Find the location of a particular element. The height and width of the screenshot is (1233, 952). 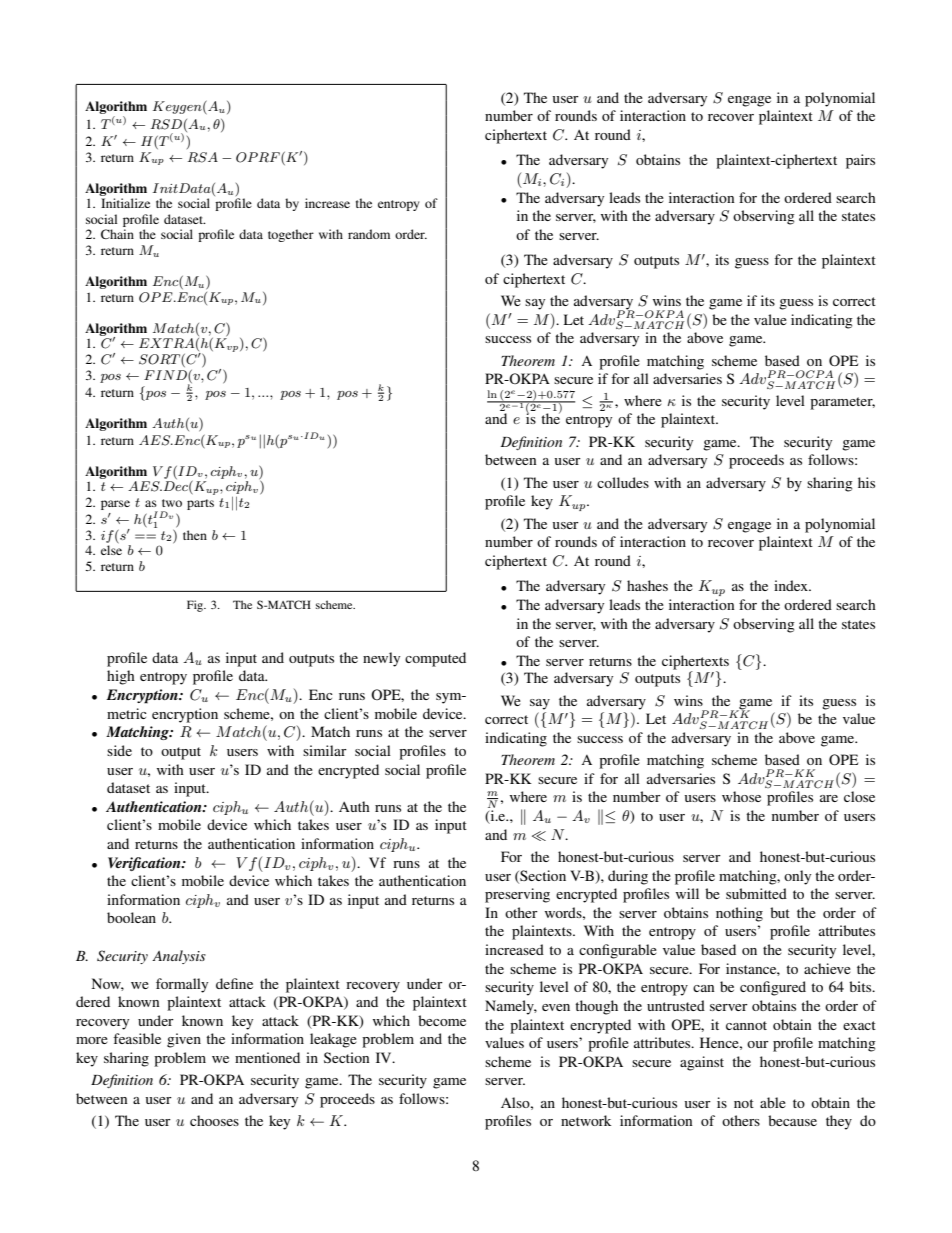

pairs is located at coordinates (860, 161).
